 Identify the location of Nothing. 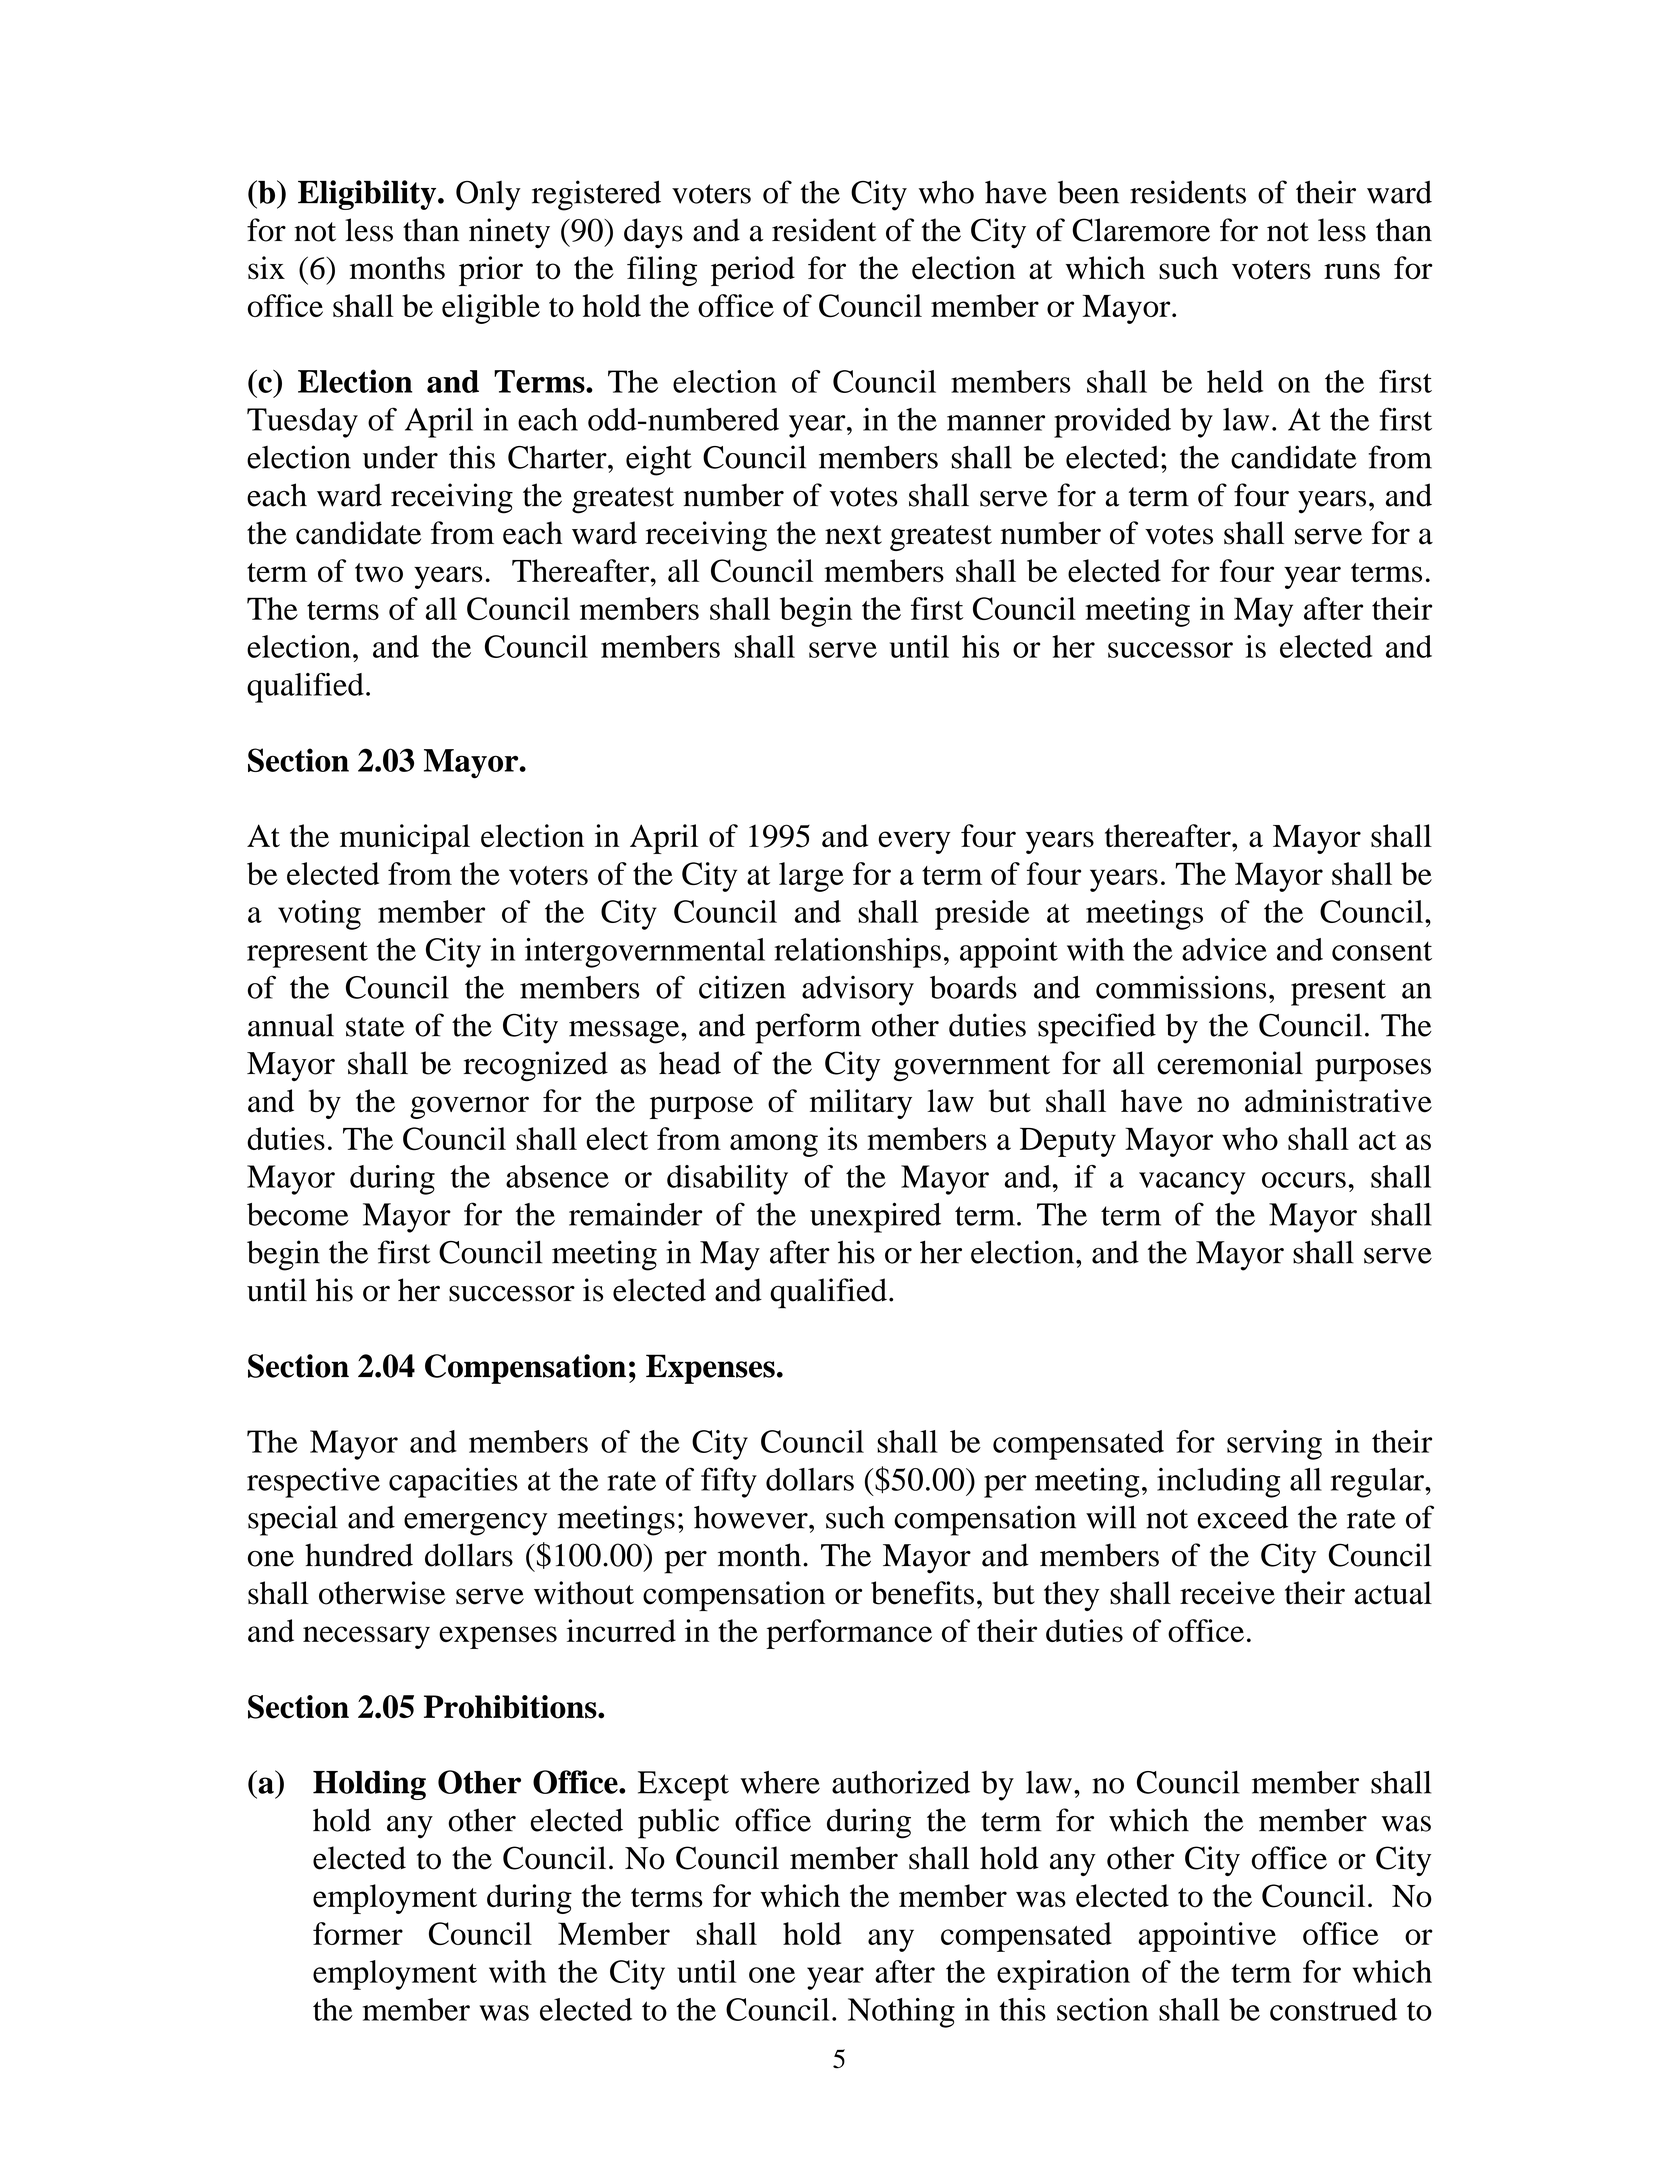
(901, 2013).
